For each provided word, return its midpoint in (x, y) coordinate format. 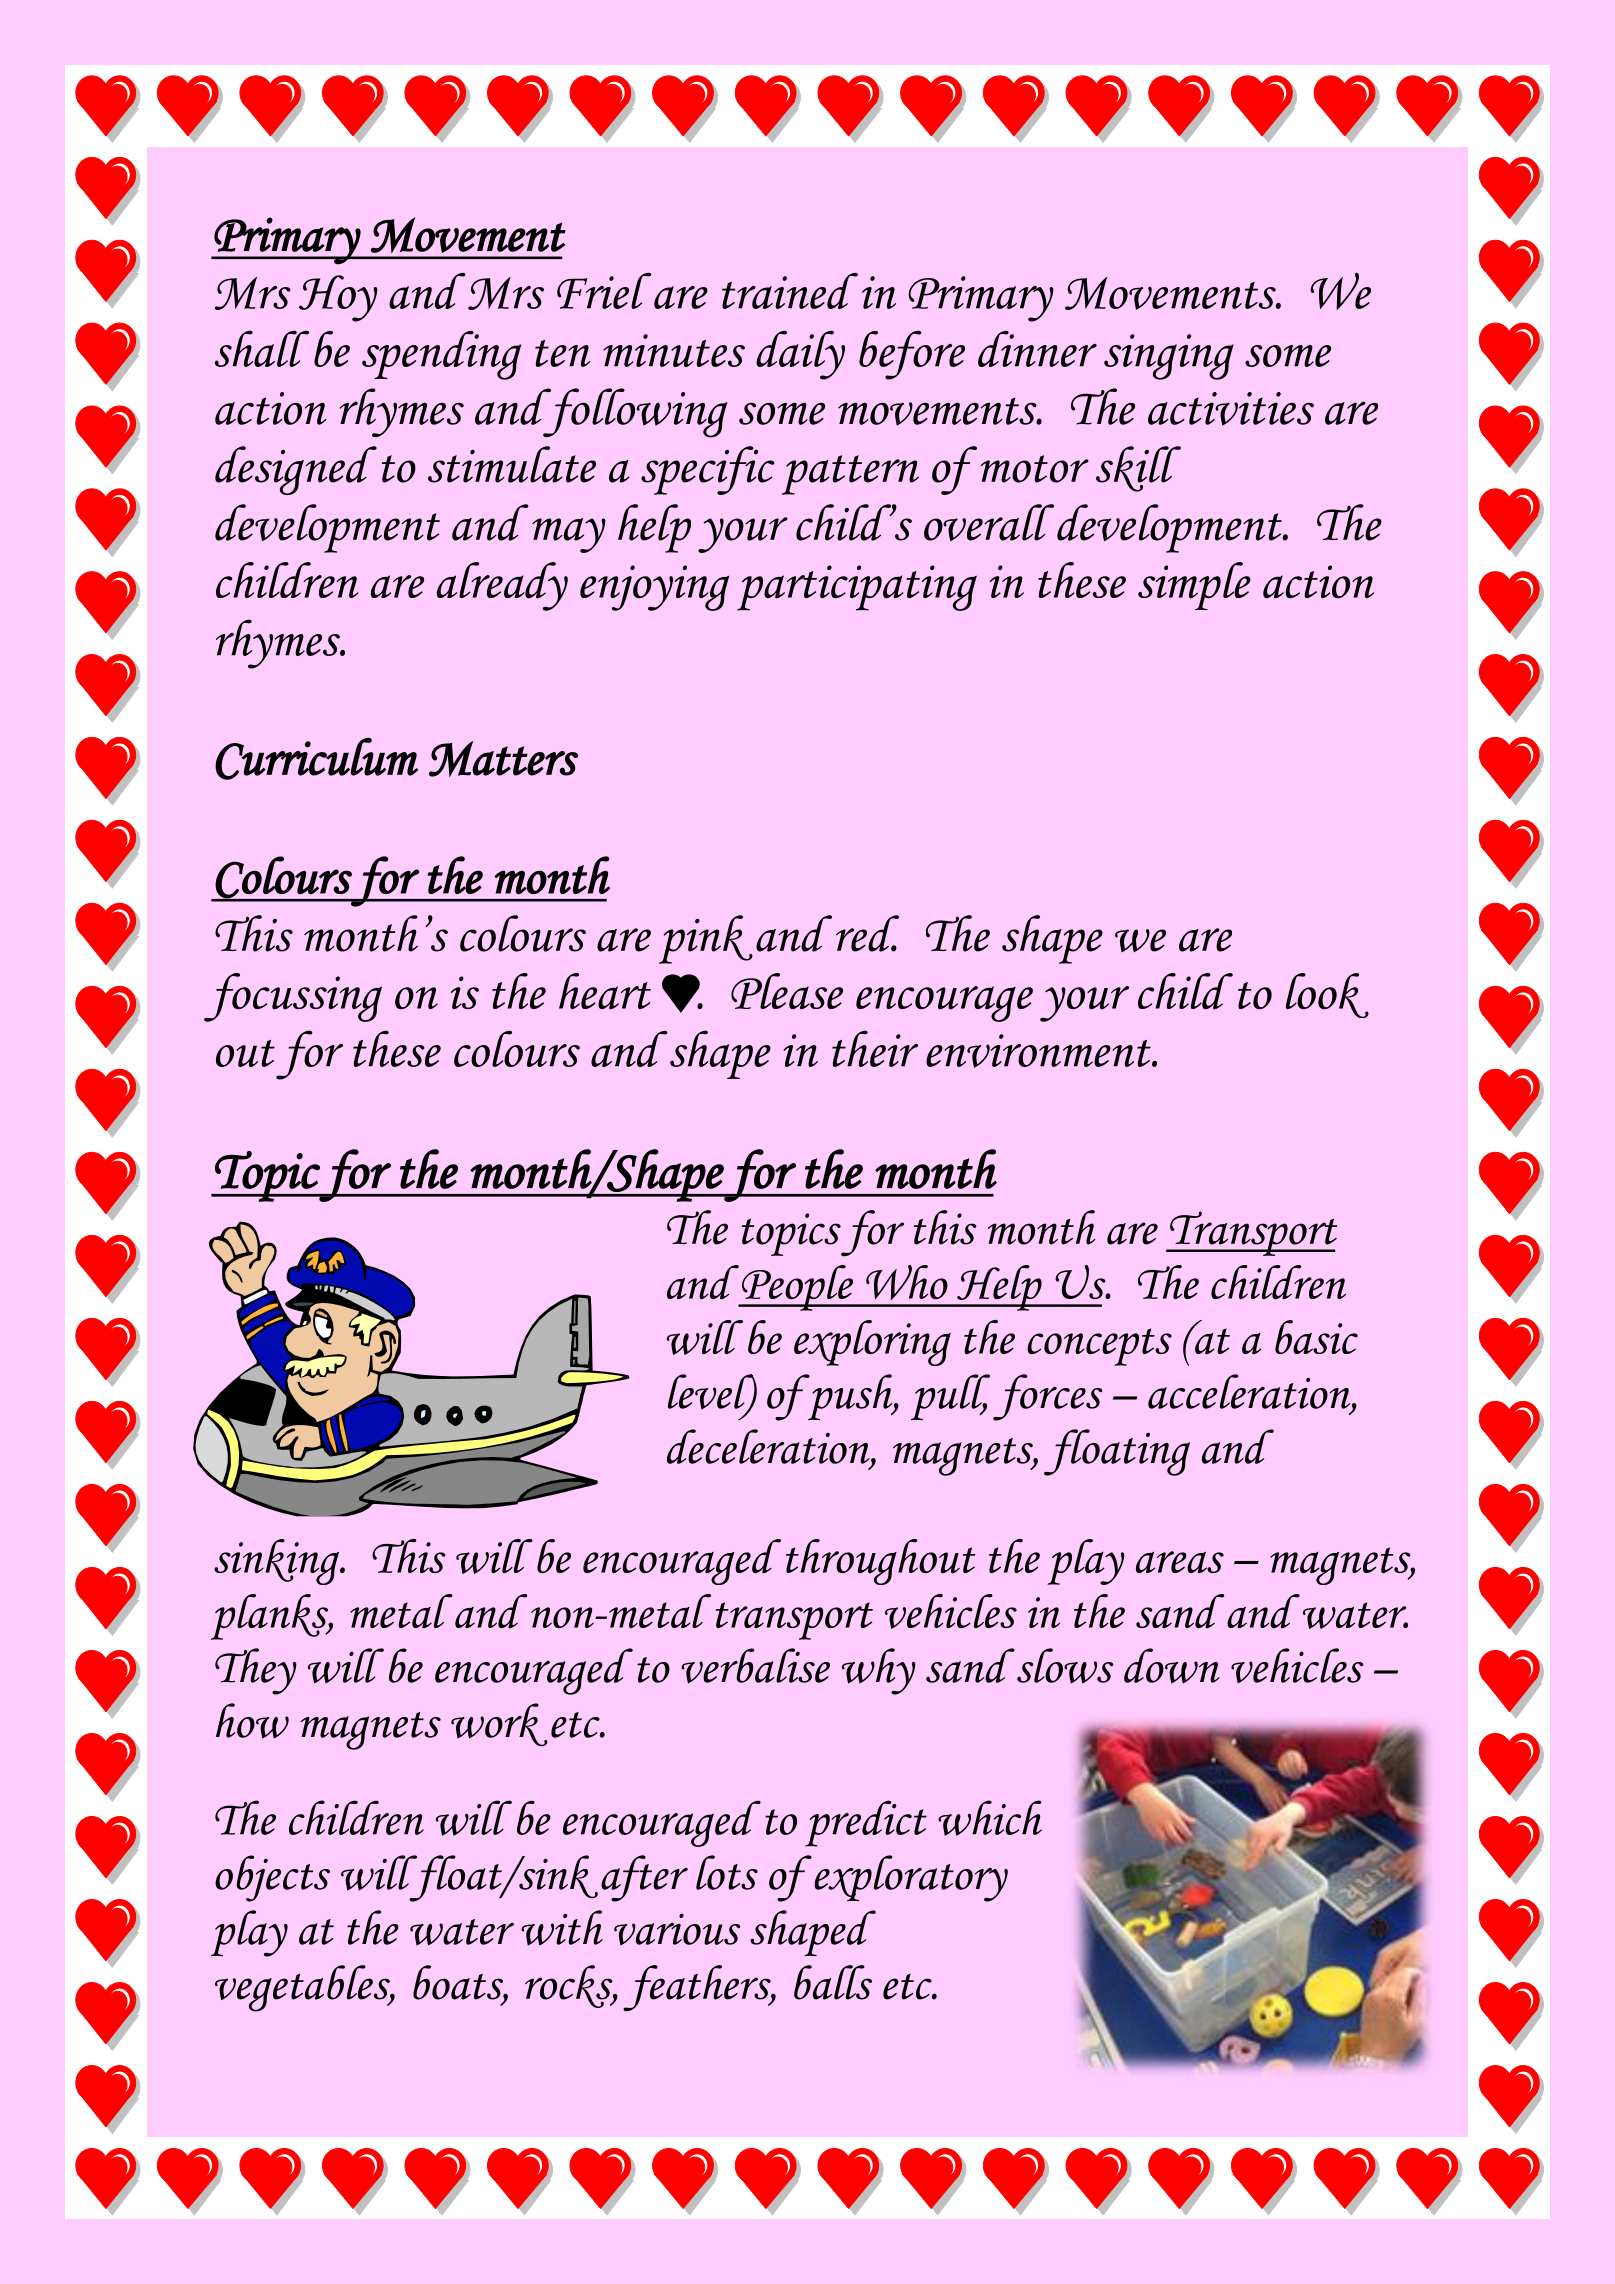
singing (1169, 357)
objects (272, 1878)
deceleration (769, 1447)
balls (833, 1982)
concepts (1099, 1347)
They (256, 1671)
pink (706, 939)
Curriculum (316, 759)
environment (1039, 1051)
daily (800, 355)
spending (441, 355)
